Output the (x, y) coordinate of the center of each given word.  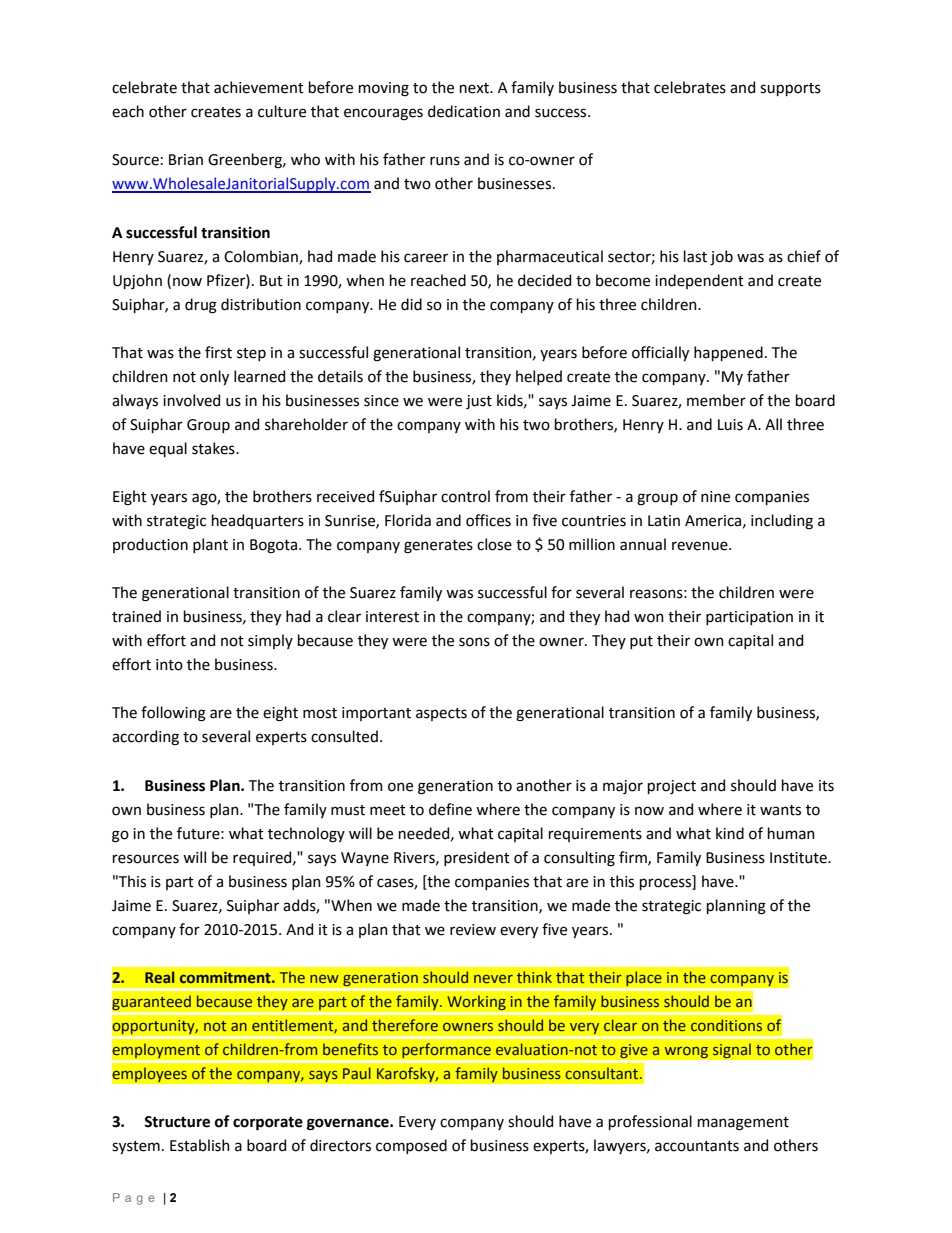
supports (790, 89)
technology (306, 835)
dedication (464, 111)
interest (392, 617)
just (479, 402)
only (214, 377)
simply (270, 641)
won (649, 618)
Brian (186, 160)
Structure (177, 1122)
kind (730, 833)
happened (728, 353)
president (477, 858)
